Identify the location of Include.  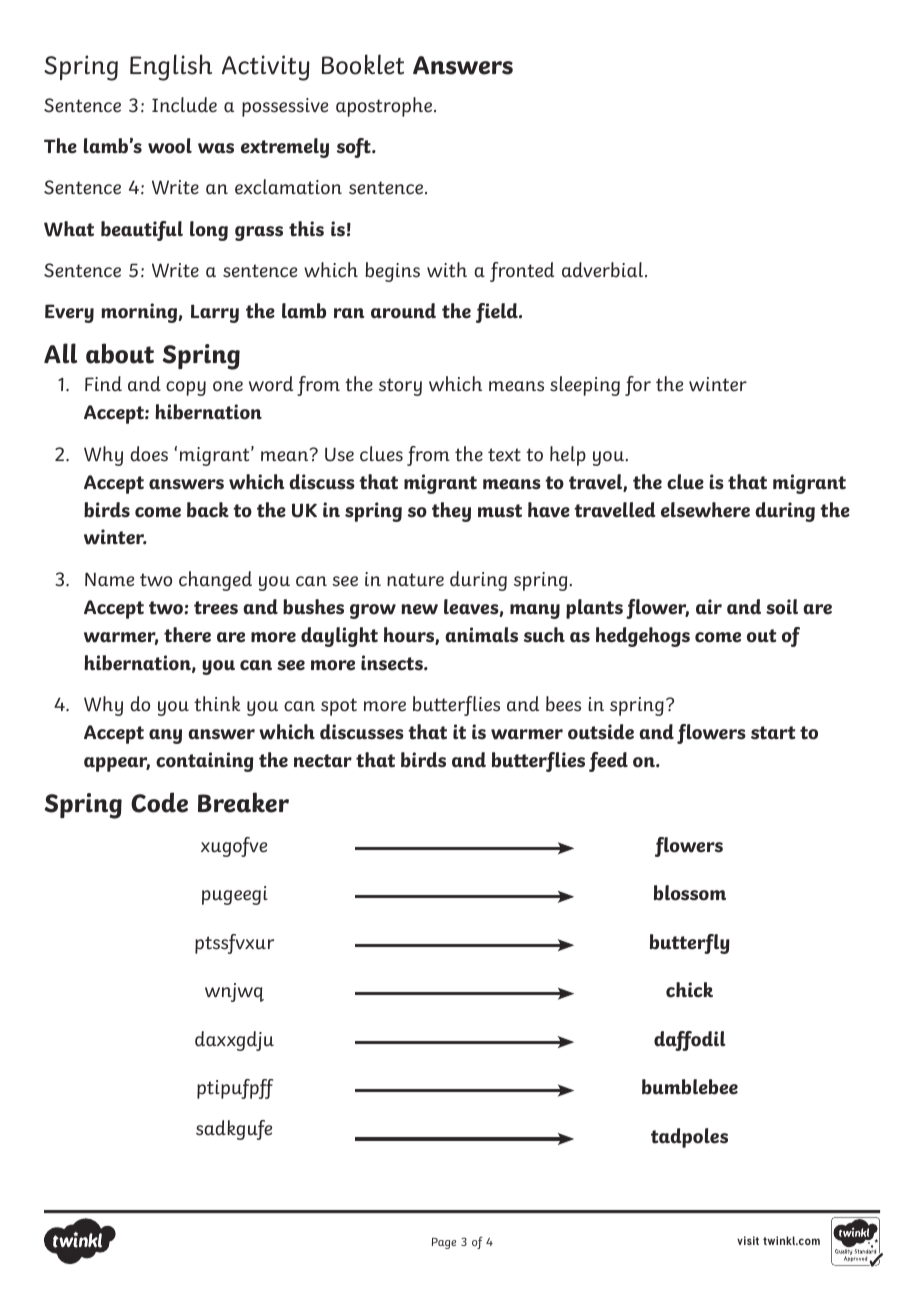
(184, 105).
